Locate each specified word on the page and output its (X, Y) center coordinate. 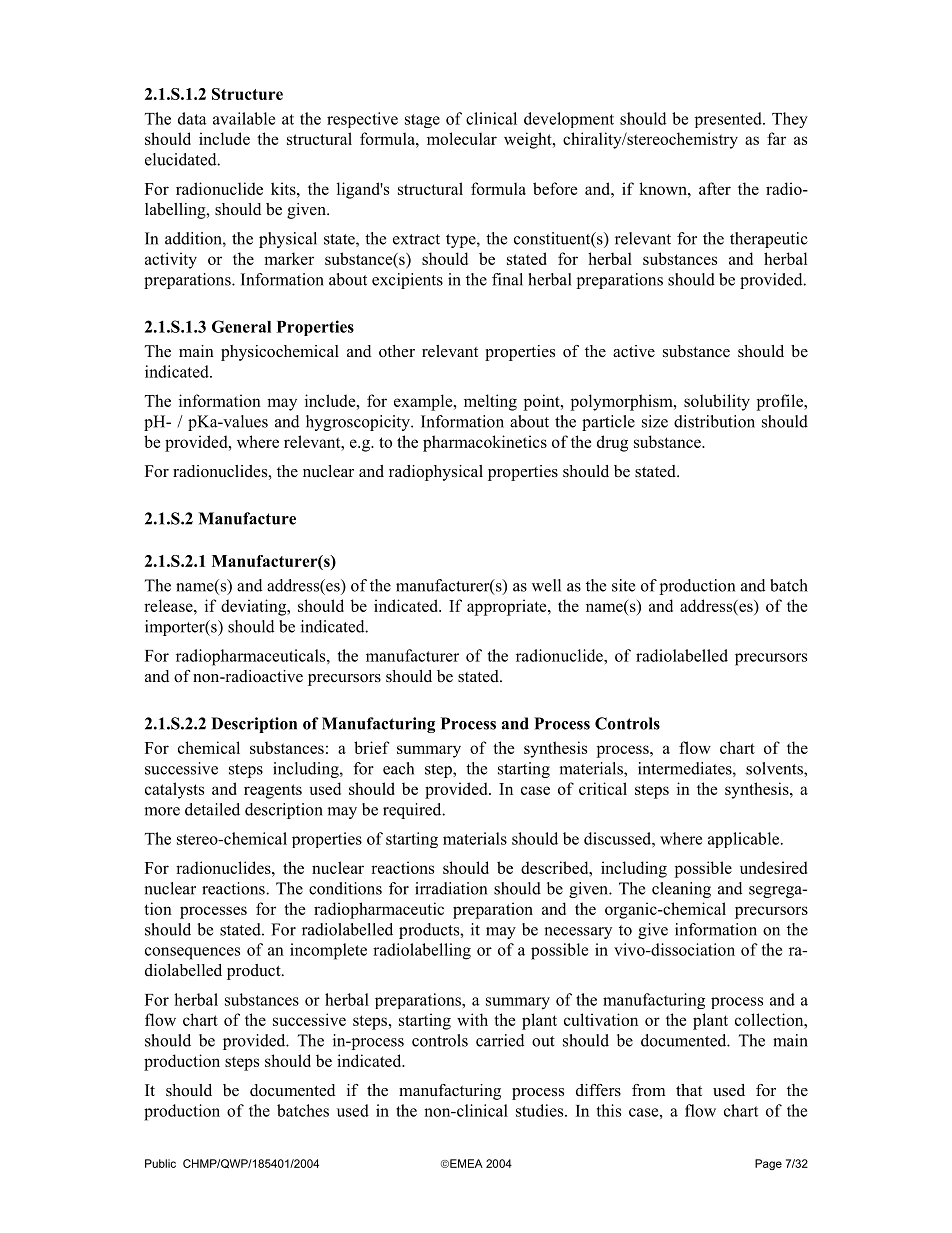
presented (729, 120)
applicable (745, 840)
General (241, 326)
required (413, 811)
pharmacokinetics (485, 443)
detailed (212, 809)
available (244, 118)
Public (160, 1163)
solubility (717, 402)
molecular (462, 138)
